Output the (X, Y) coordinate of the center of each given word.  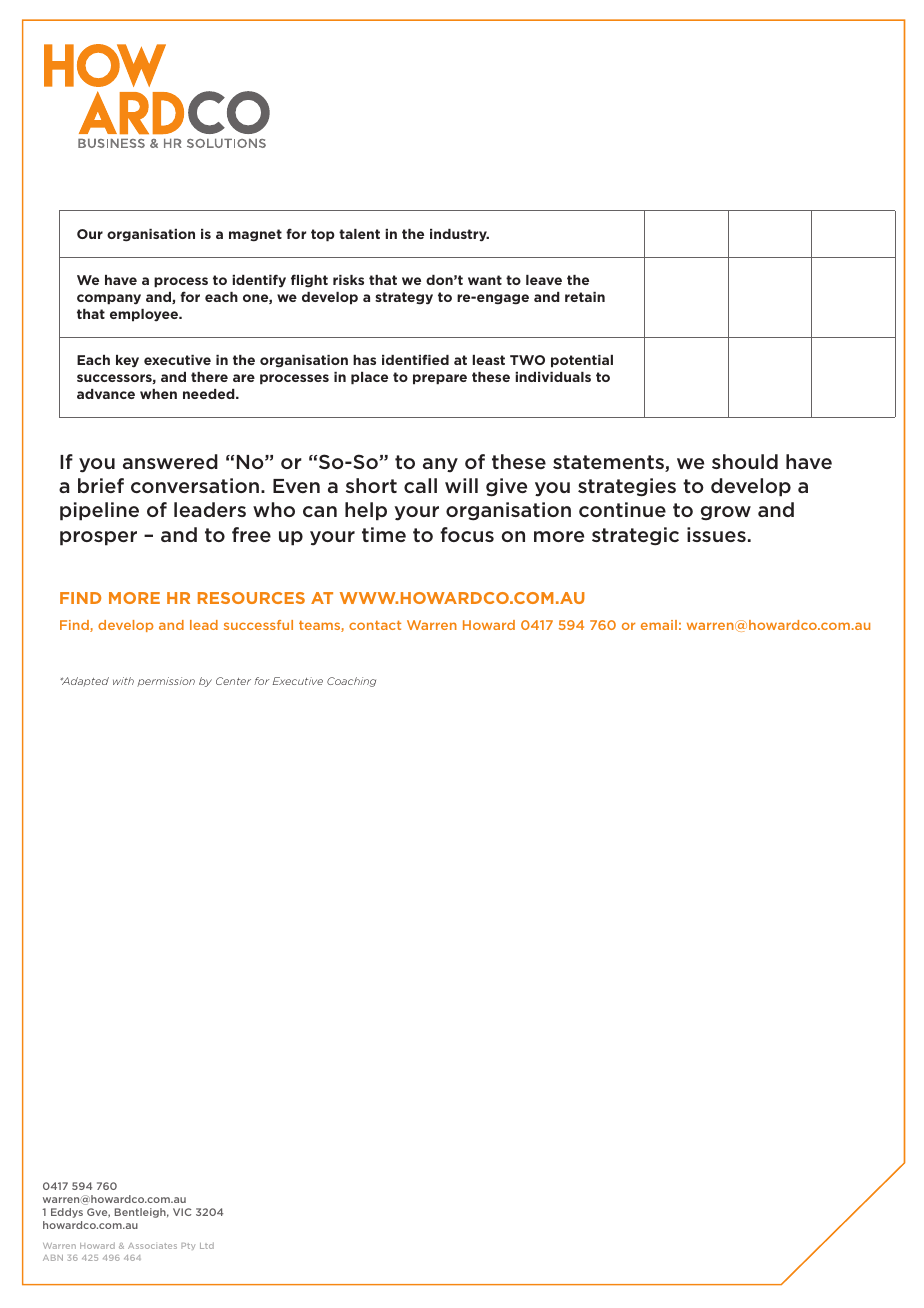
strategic (635, 536)
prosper (98, 538)
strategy (404, 298)
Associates (152, 1246)
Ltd (207, 1245)
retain (585, 297)
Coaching (351, 682)
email (659, 625)
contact (375, 625)
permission (166, 682)
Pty (188, 1246)
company (109, 299)
